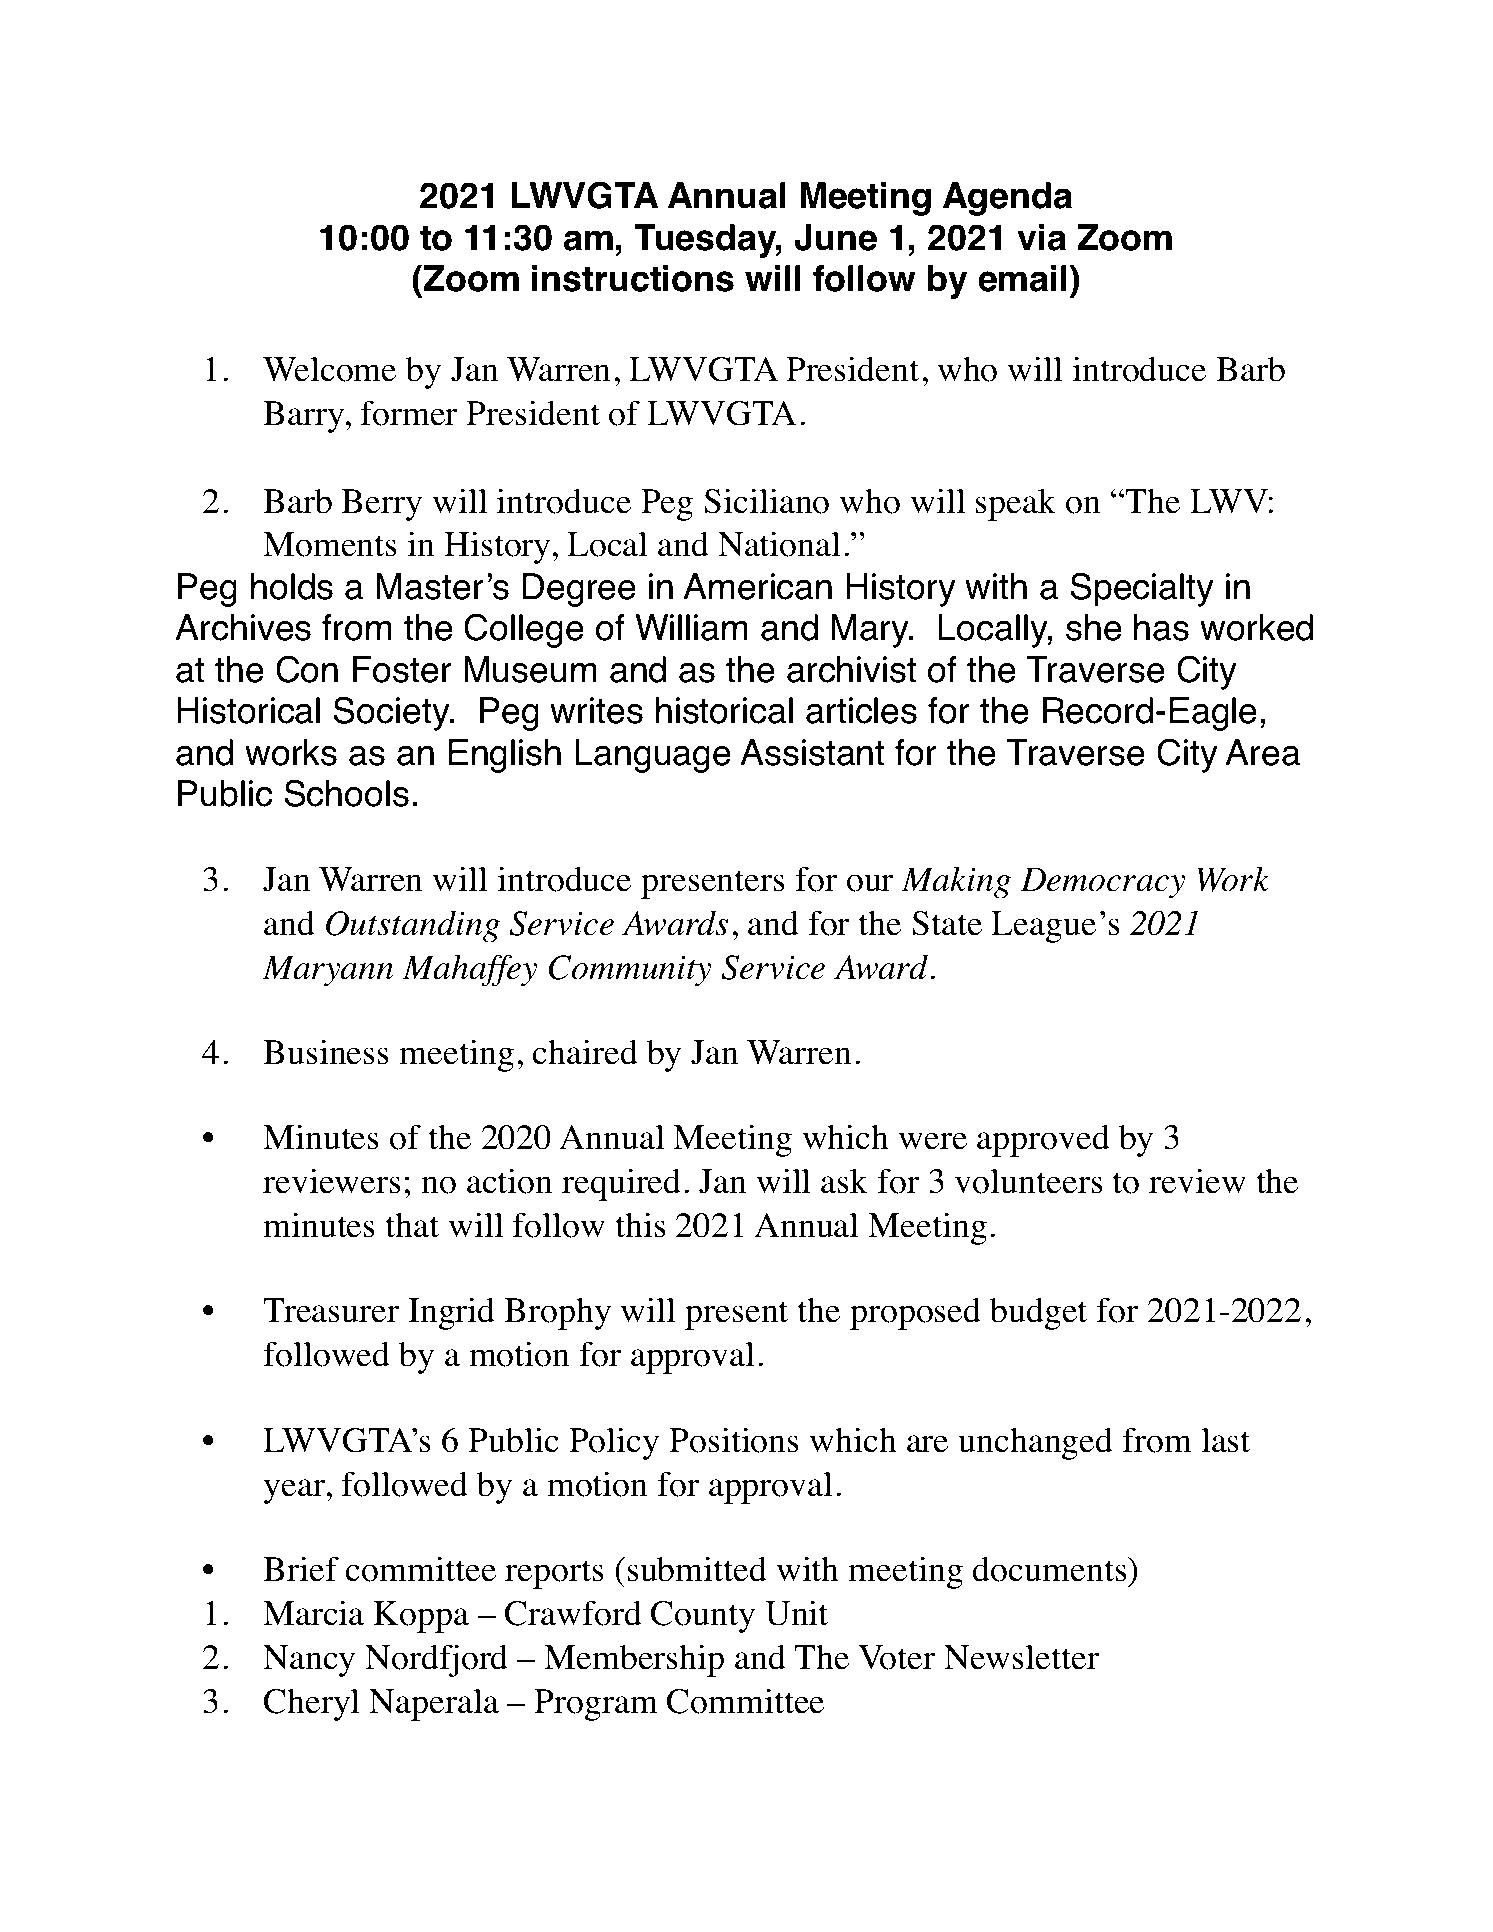 This document has height=1932, width=1493. I want to click on June, so click(836, 237).
